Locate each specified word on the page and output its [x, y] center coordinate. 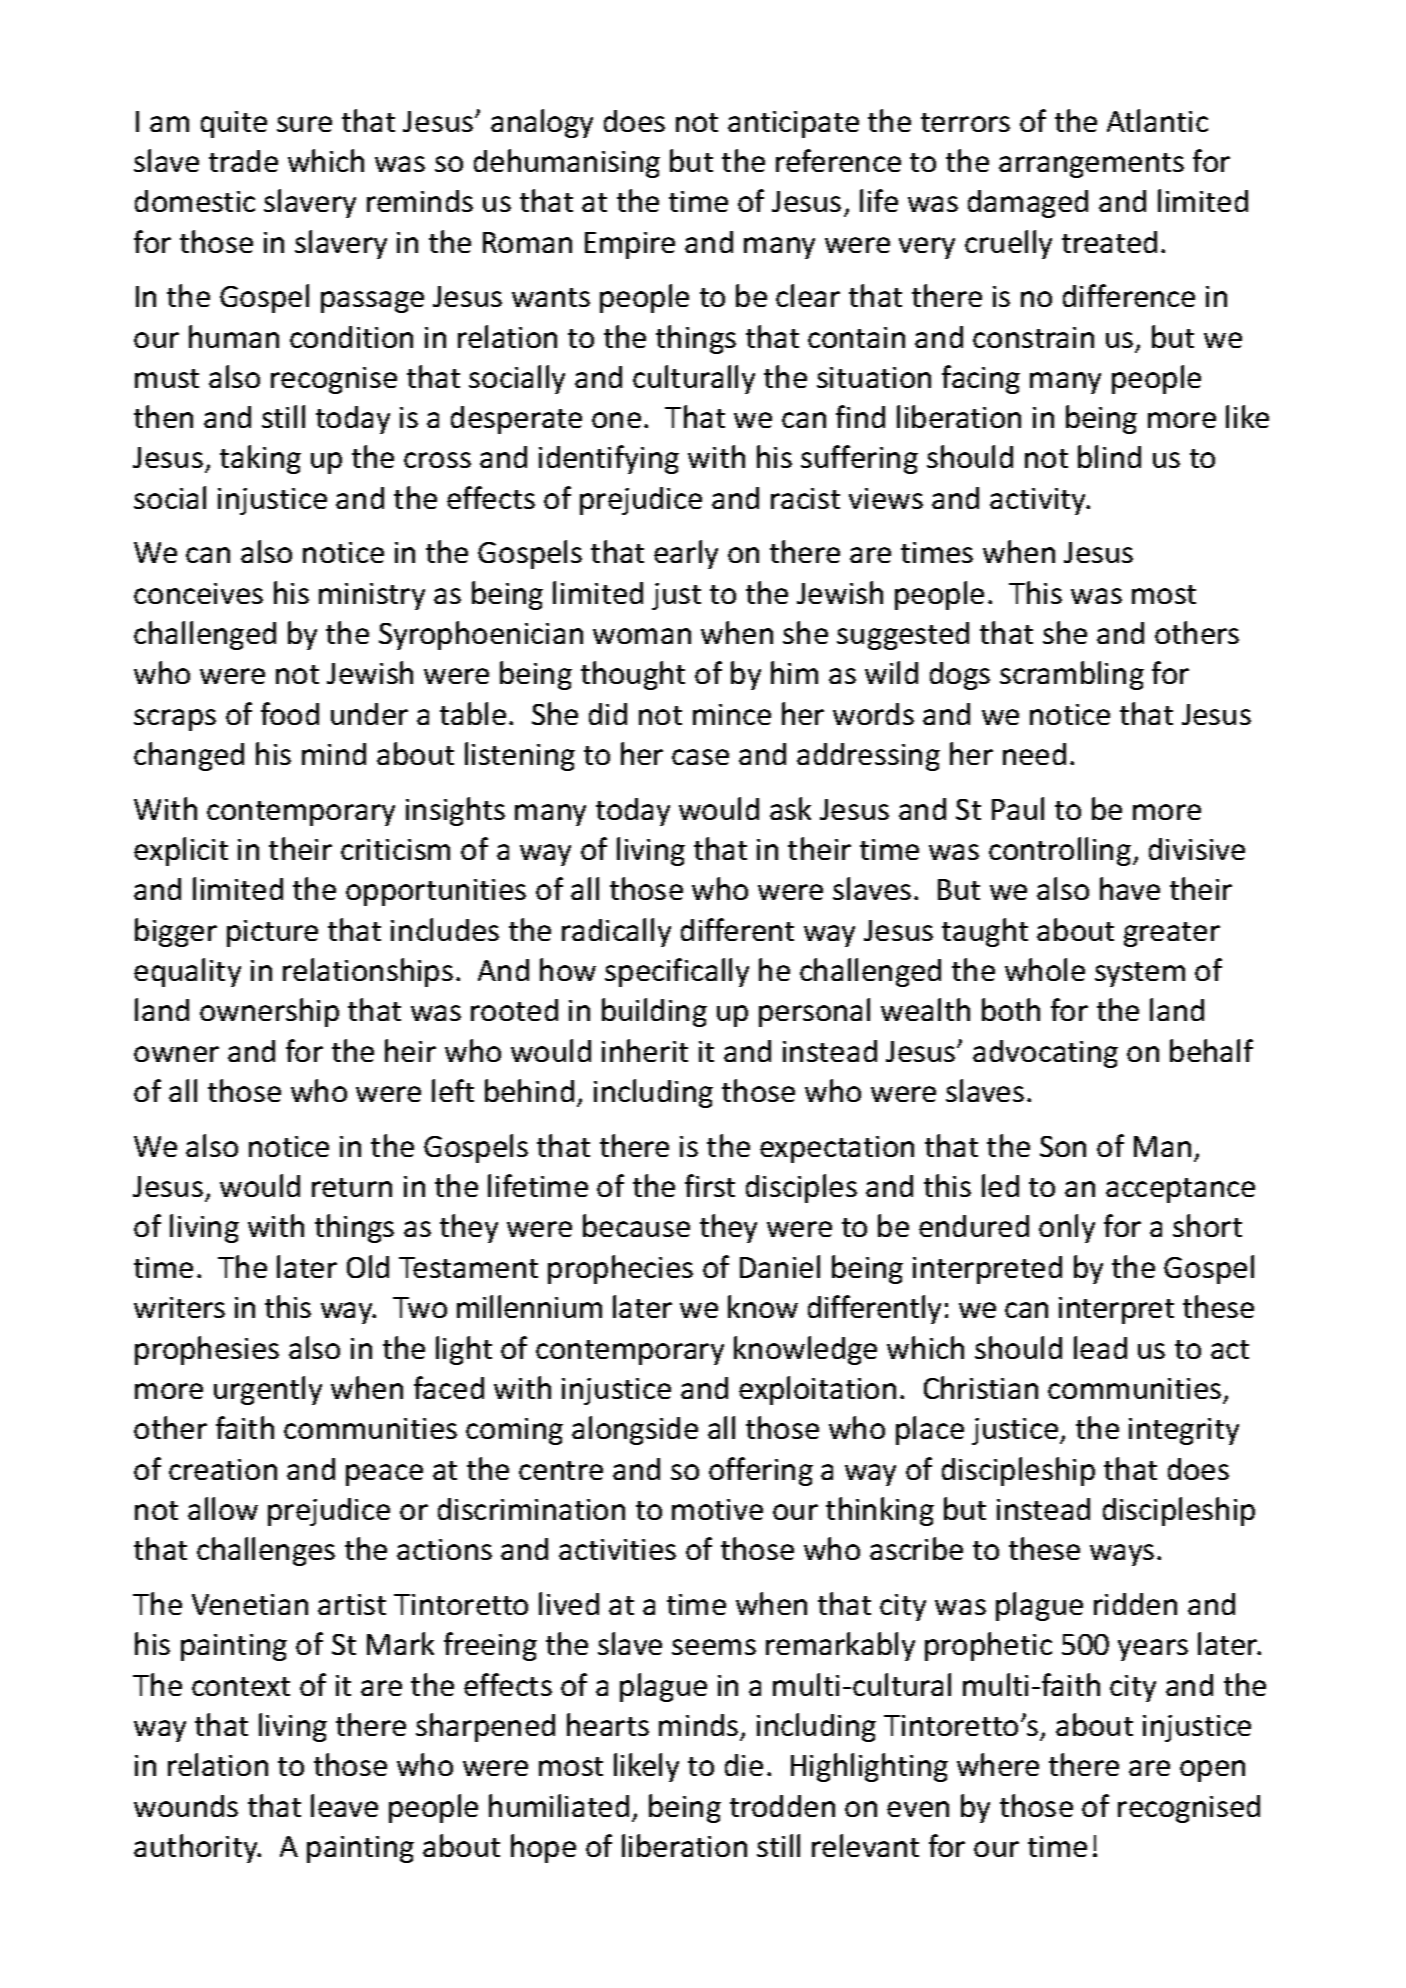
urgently [268, 1390]
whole [1045, 969]
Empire [630, 245]
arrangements [1091, 165]
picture [272, 933]
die [744, 1765]
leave [344, 1805]
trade [243, 161]
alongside [635, 1430]
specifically [677, 972]
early [686, 554]
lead [1100, 1347]
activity [1039, 501]
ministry [372, 596]
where [998, 1764]
